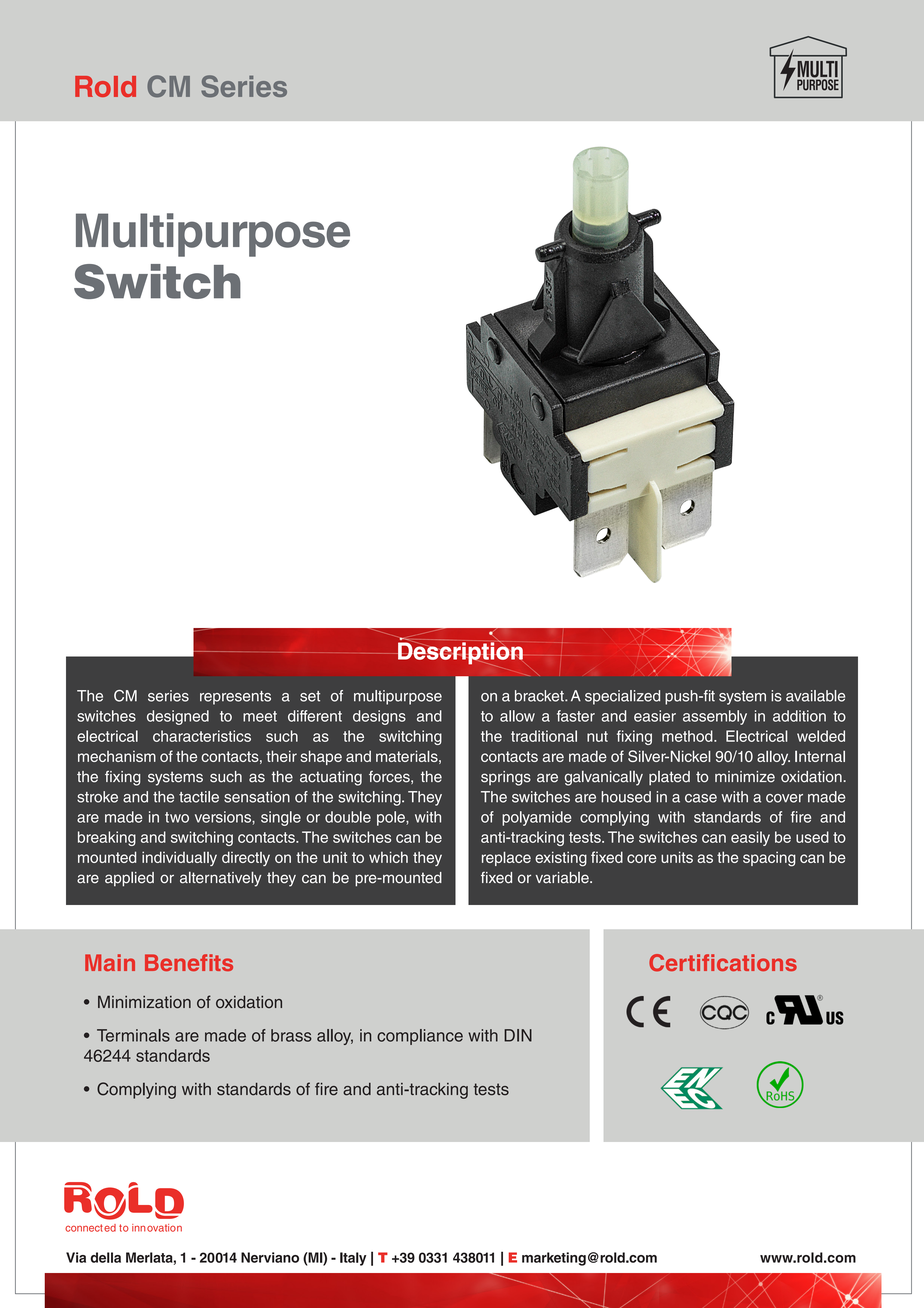 This page has width=924, height=1308. I want to click on represents, so click(235, 698).
